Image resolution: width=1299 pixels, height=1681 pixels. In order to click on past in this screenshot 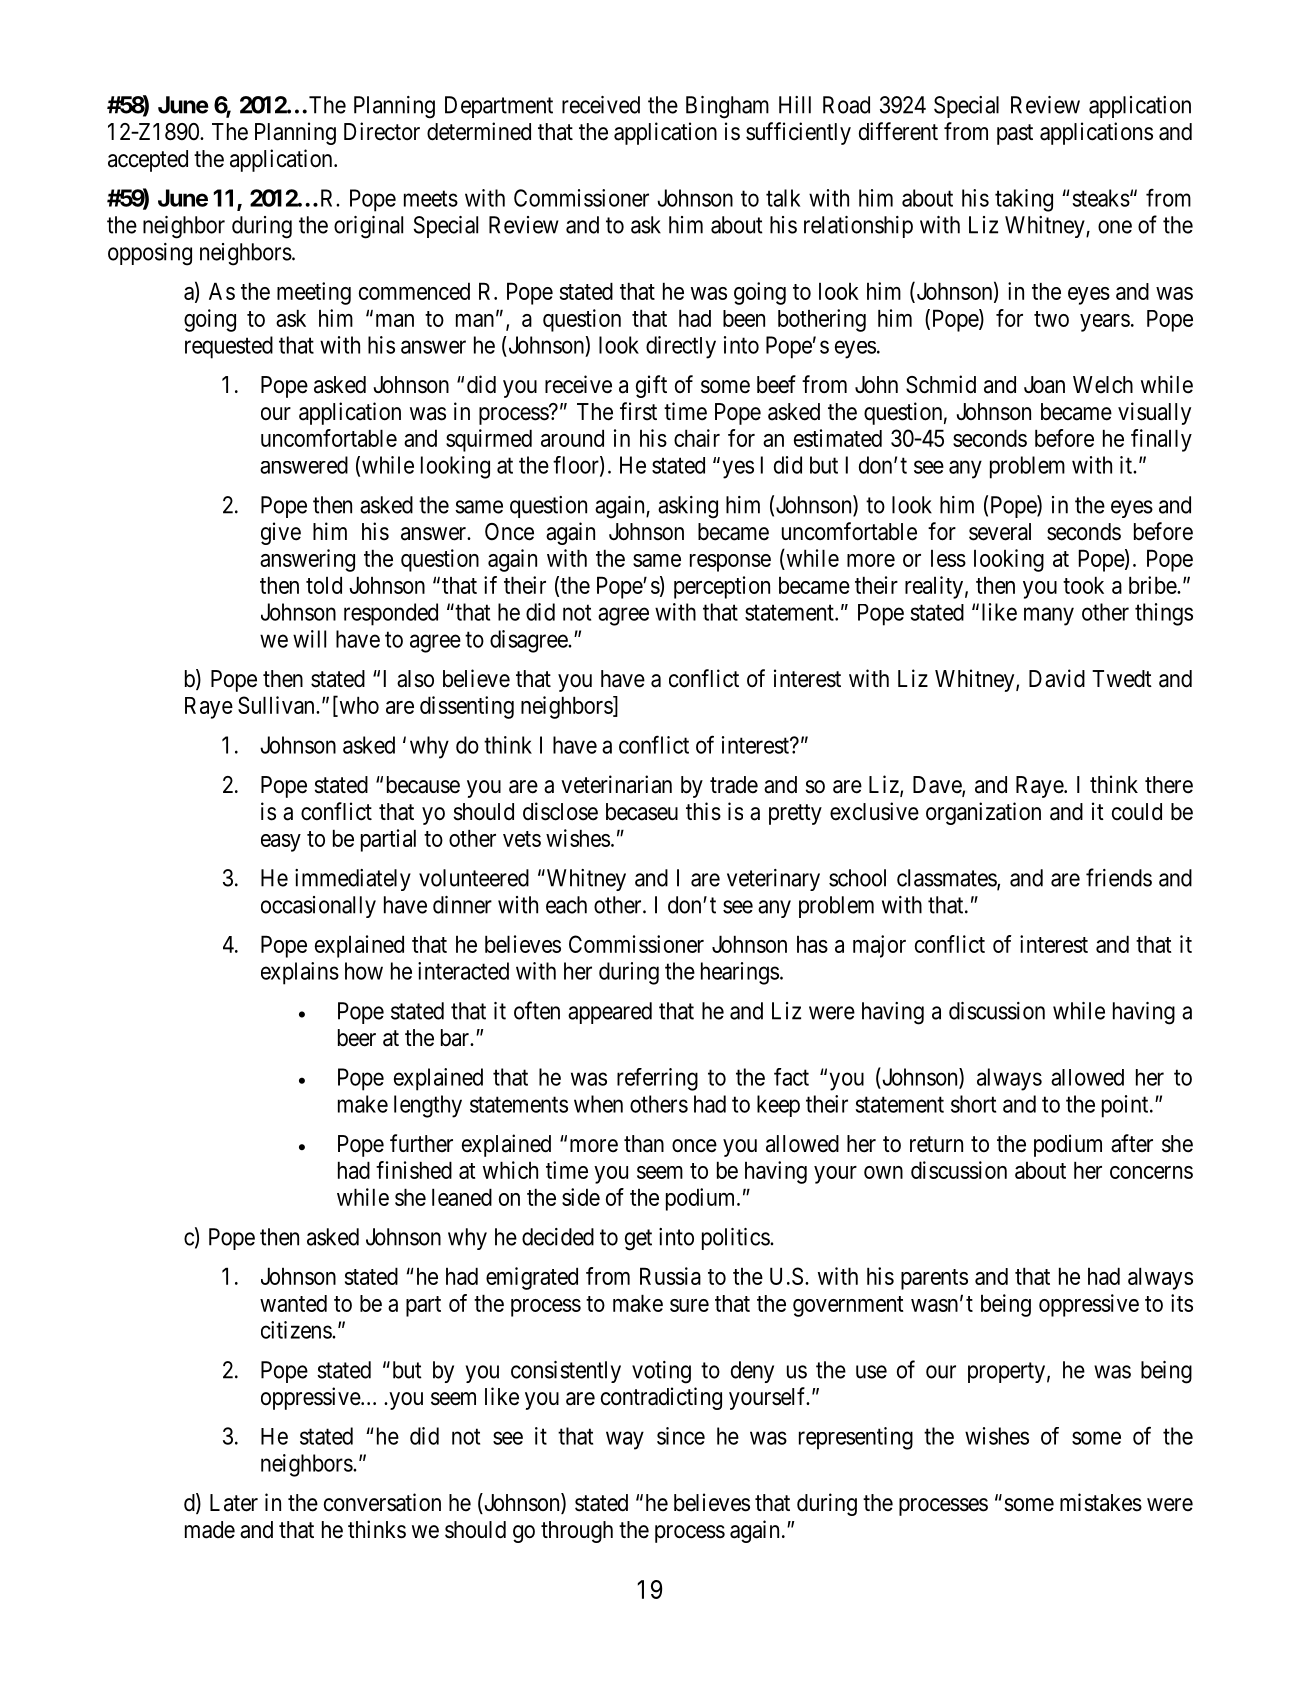, I will do `click(1015, 134)`.
